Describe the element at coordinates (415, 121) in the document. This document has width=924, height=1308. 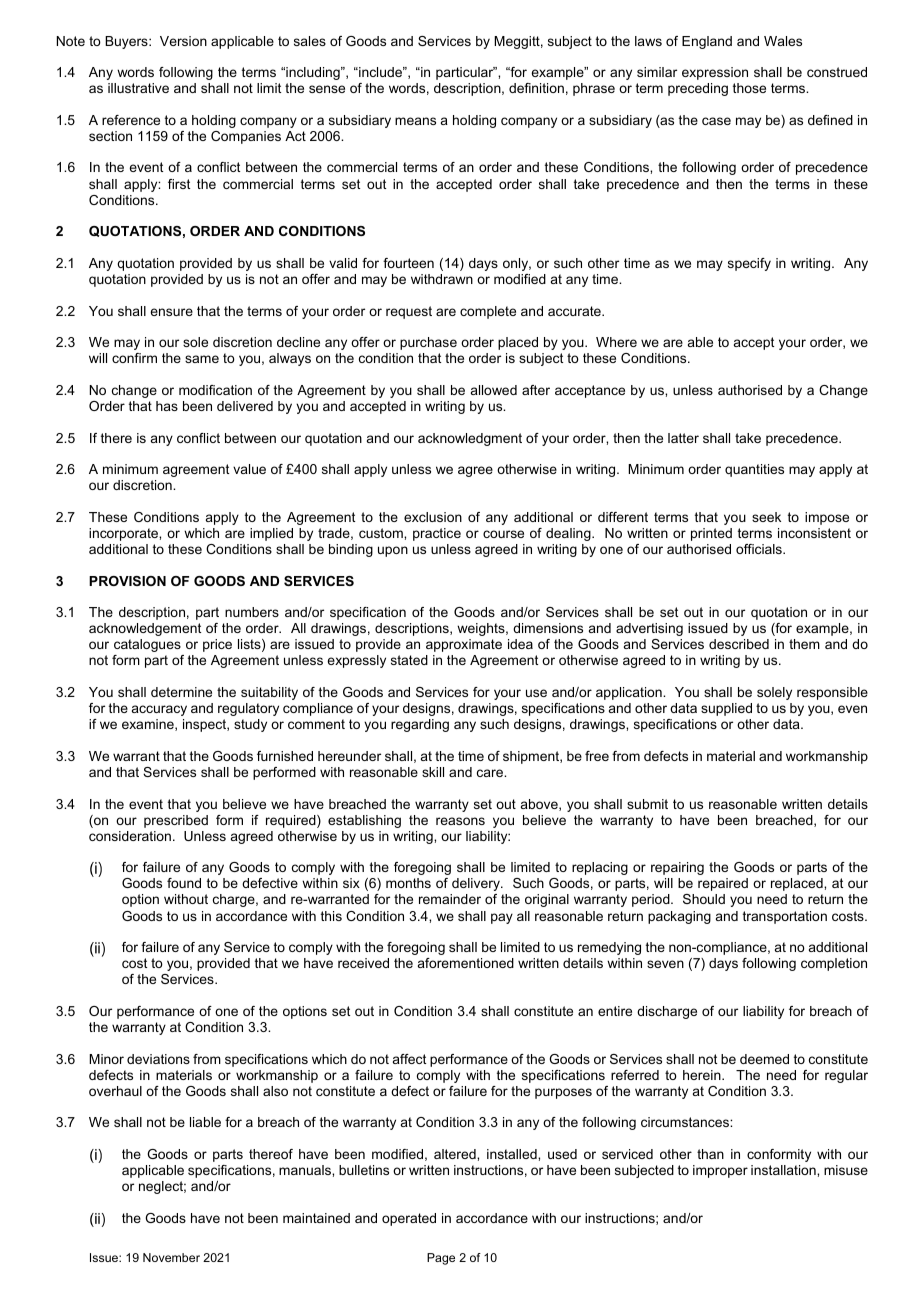
I see `means` at that location.
